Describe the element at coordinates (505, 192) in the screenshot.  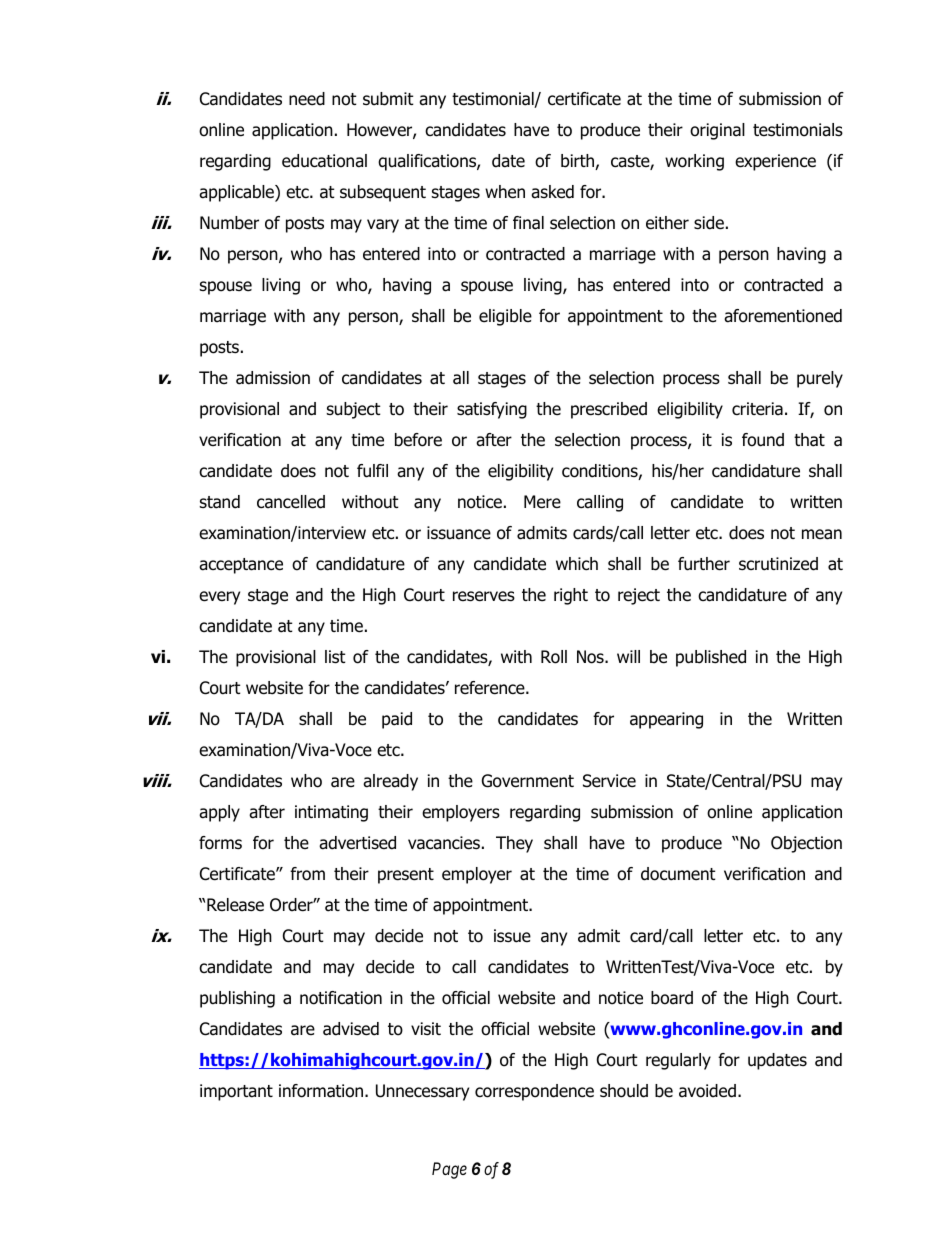
I see `when` at that location.
